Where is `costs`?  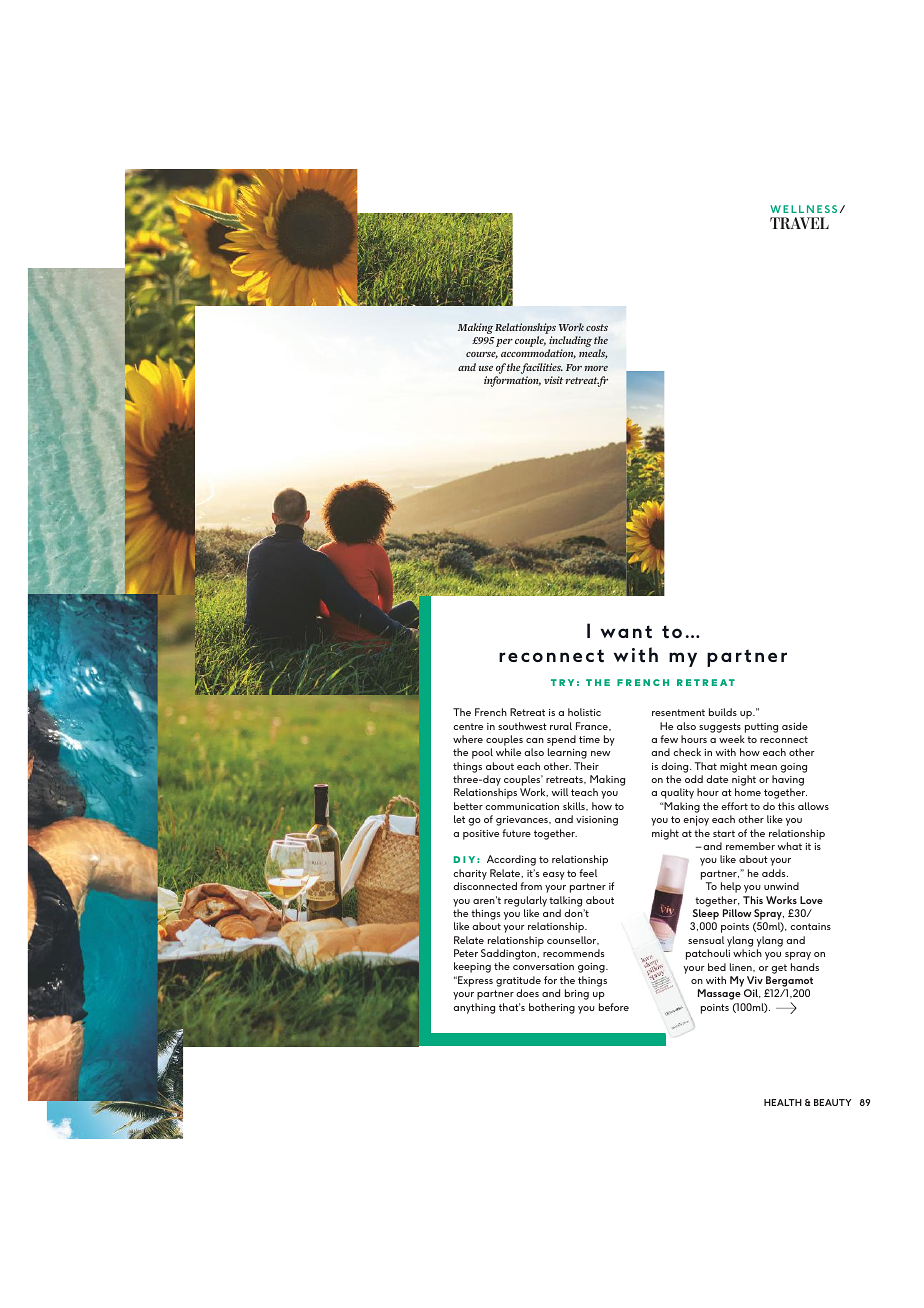
costs is located at coordinates (597, 327).
